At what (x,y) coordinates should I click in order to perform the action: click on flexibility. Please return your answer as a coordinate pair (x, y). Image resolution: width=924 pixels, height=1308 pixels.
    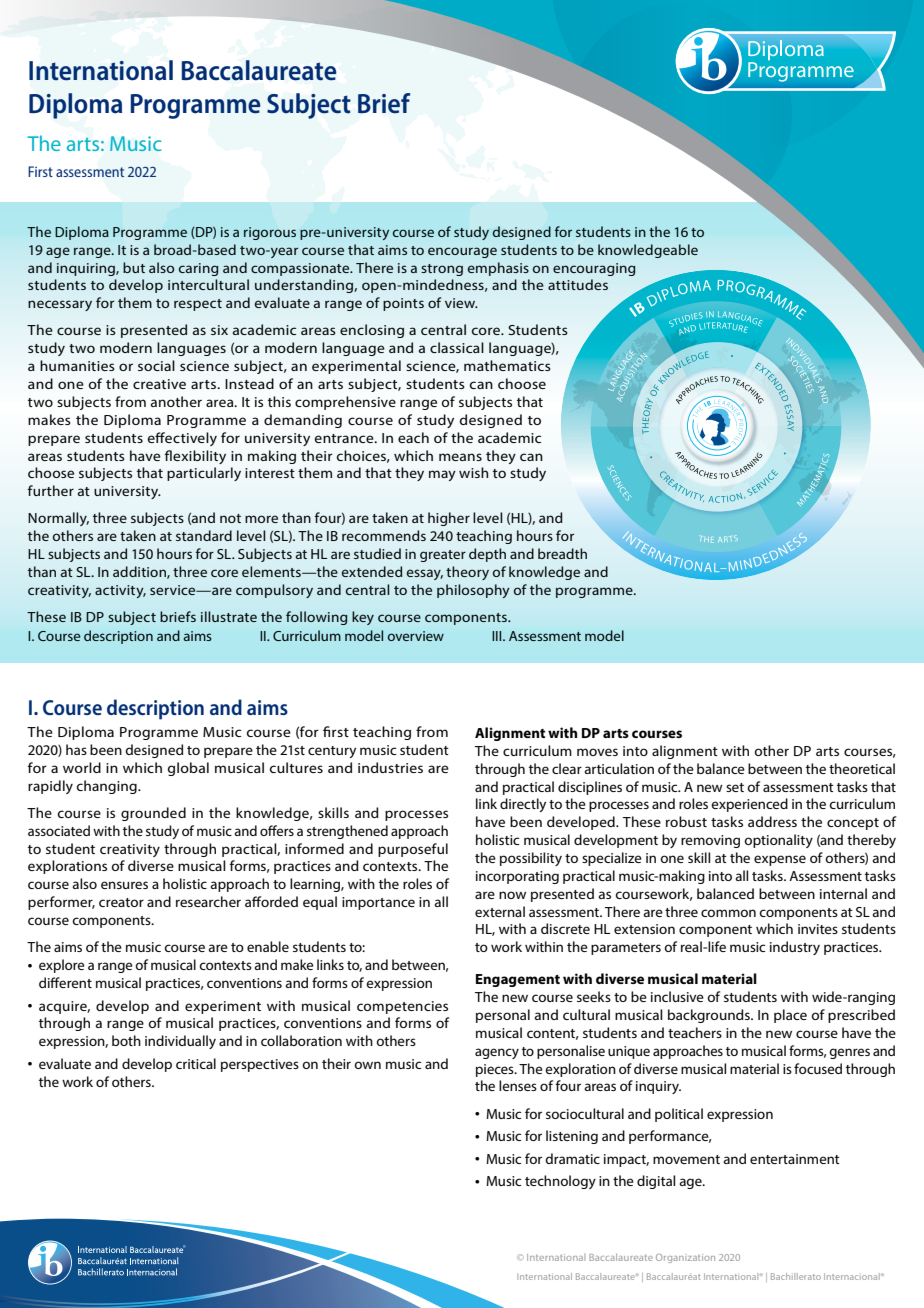
    Looking at the image, I should click on (195, 457).
